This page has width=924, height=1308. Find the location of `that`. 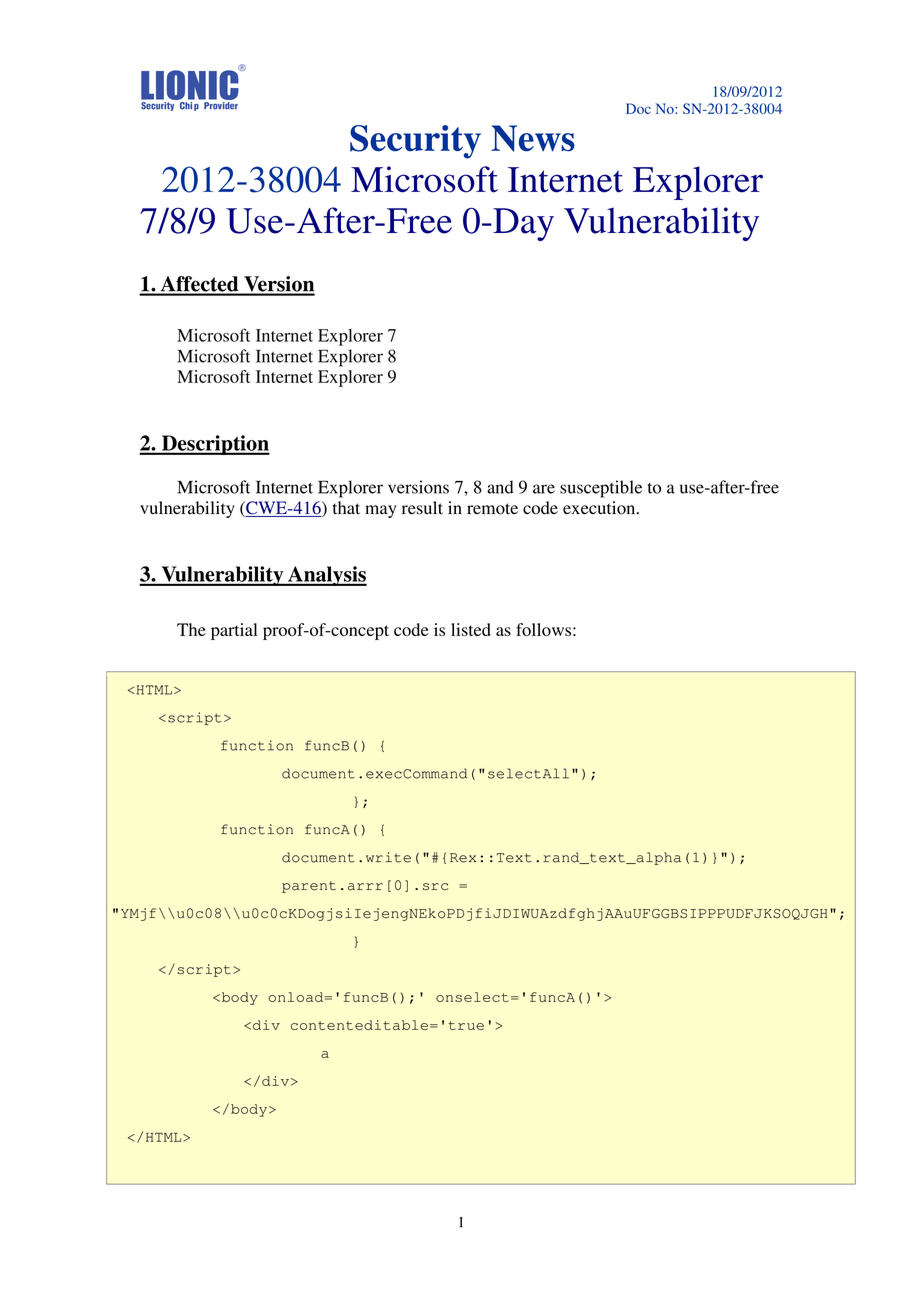

that is located at coordinates (346, 508).
